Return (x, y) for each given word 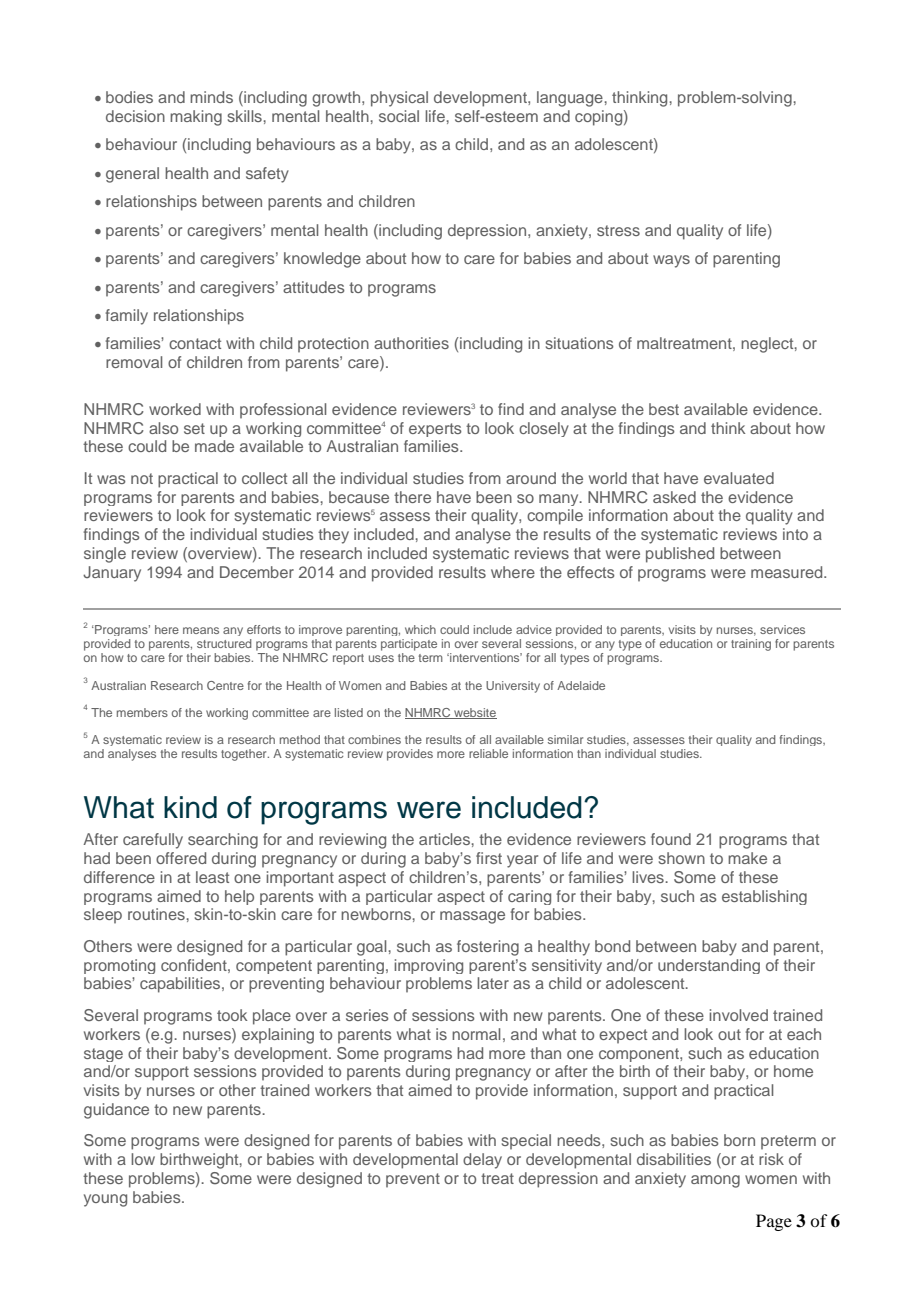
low (143, 1159)
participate (409, 645)
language (570, 99)
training (751, 645)
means (201, 630)
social (399, 116)
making (196, 118)
